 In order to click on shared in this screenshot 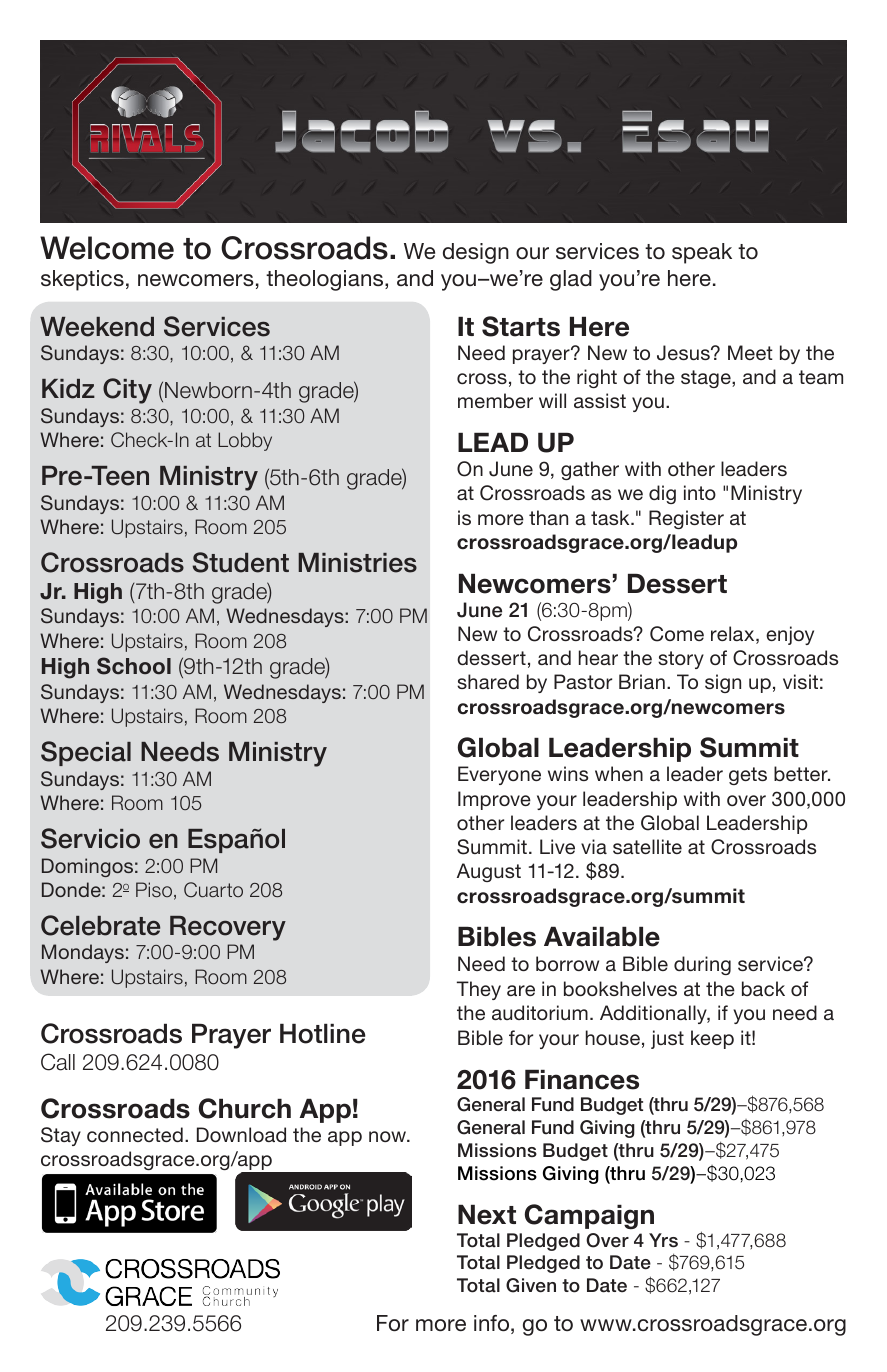, I will do `click(488, 681)`.
